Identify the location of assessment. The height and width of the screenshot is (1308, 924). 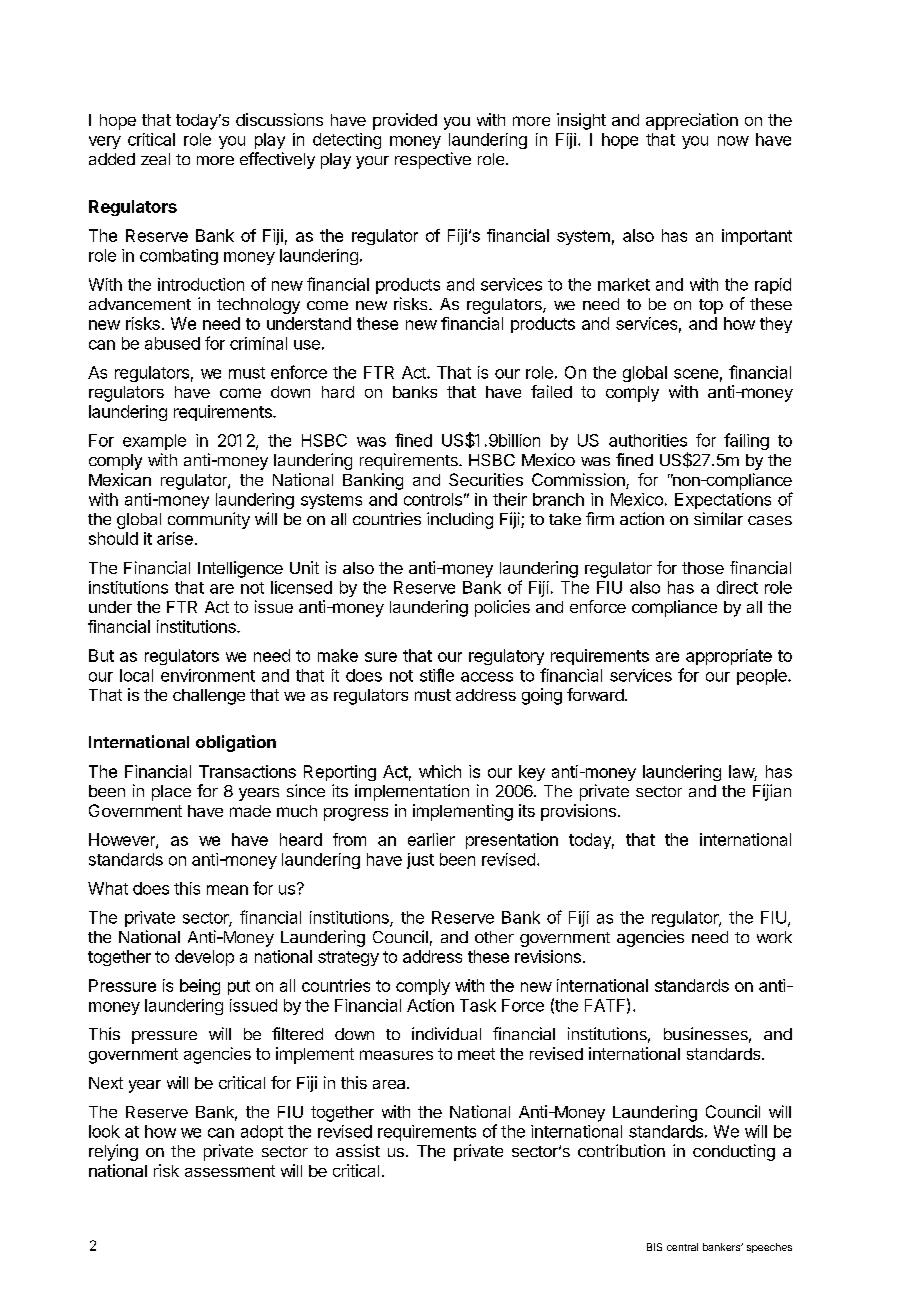
(230, 1171).
